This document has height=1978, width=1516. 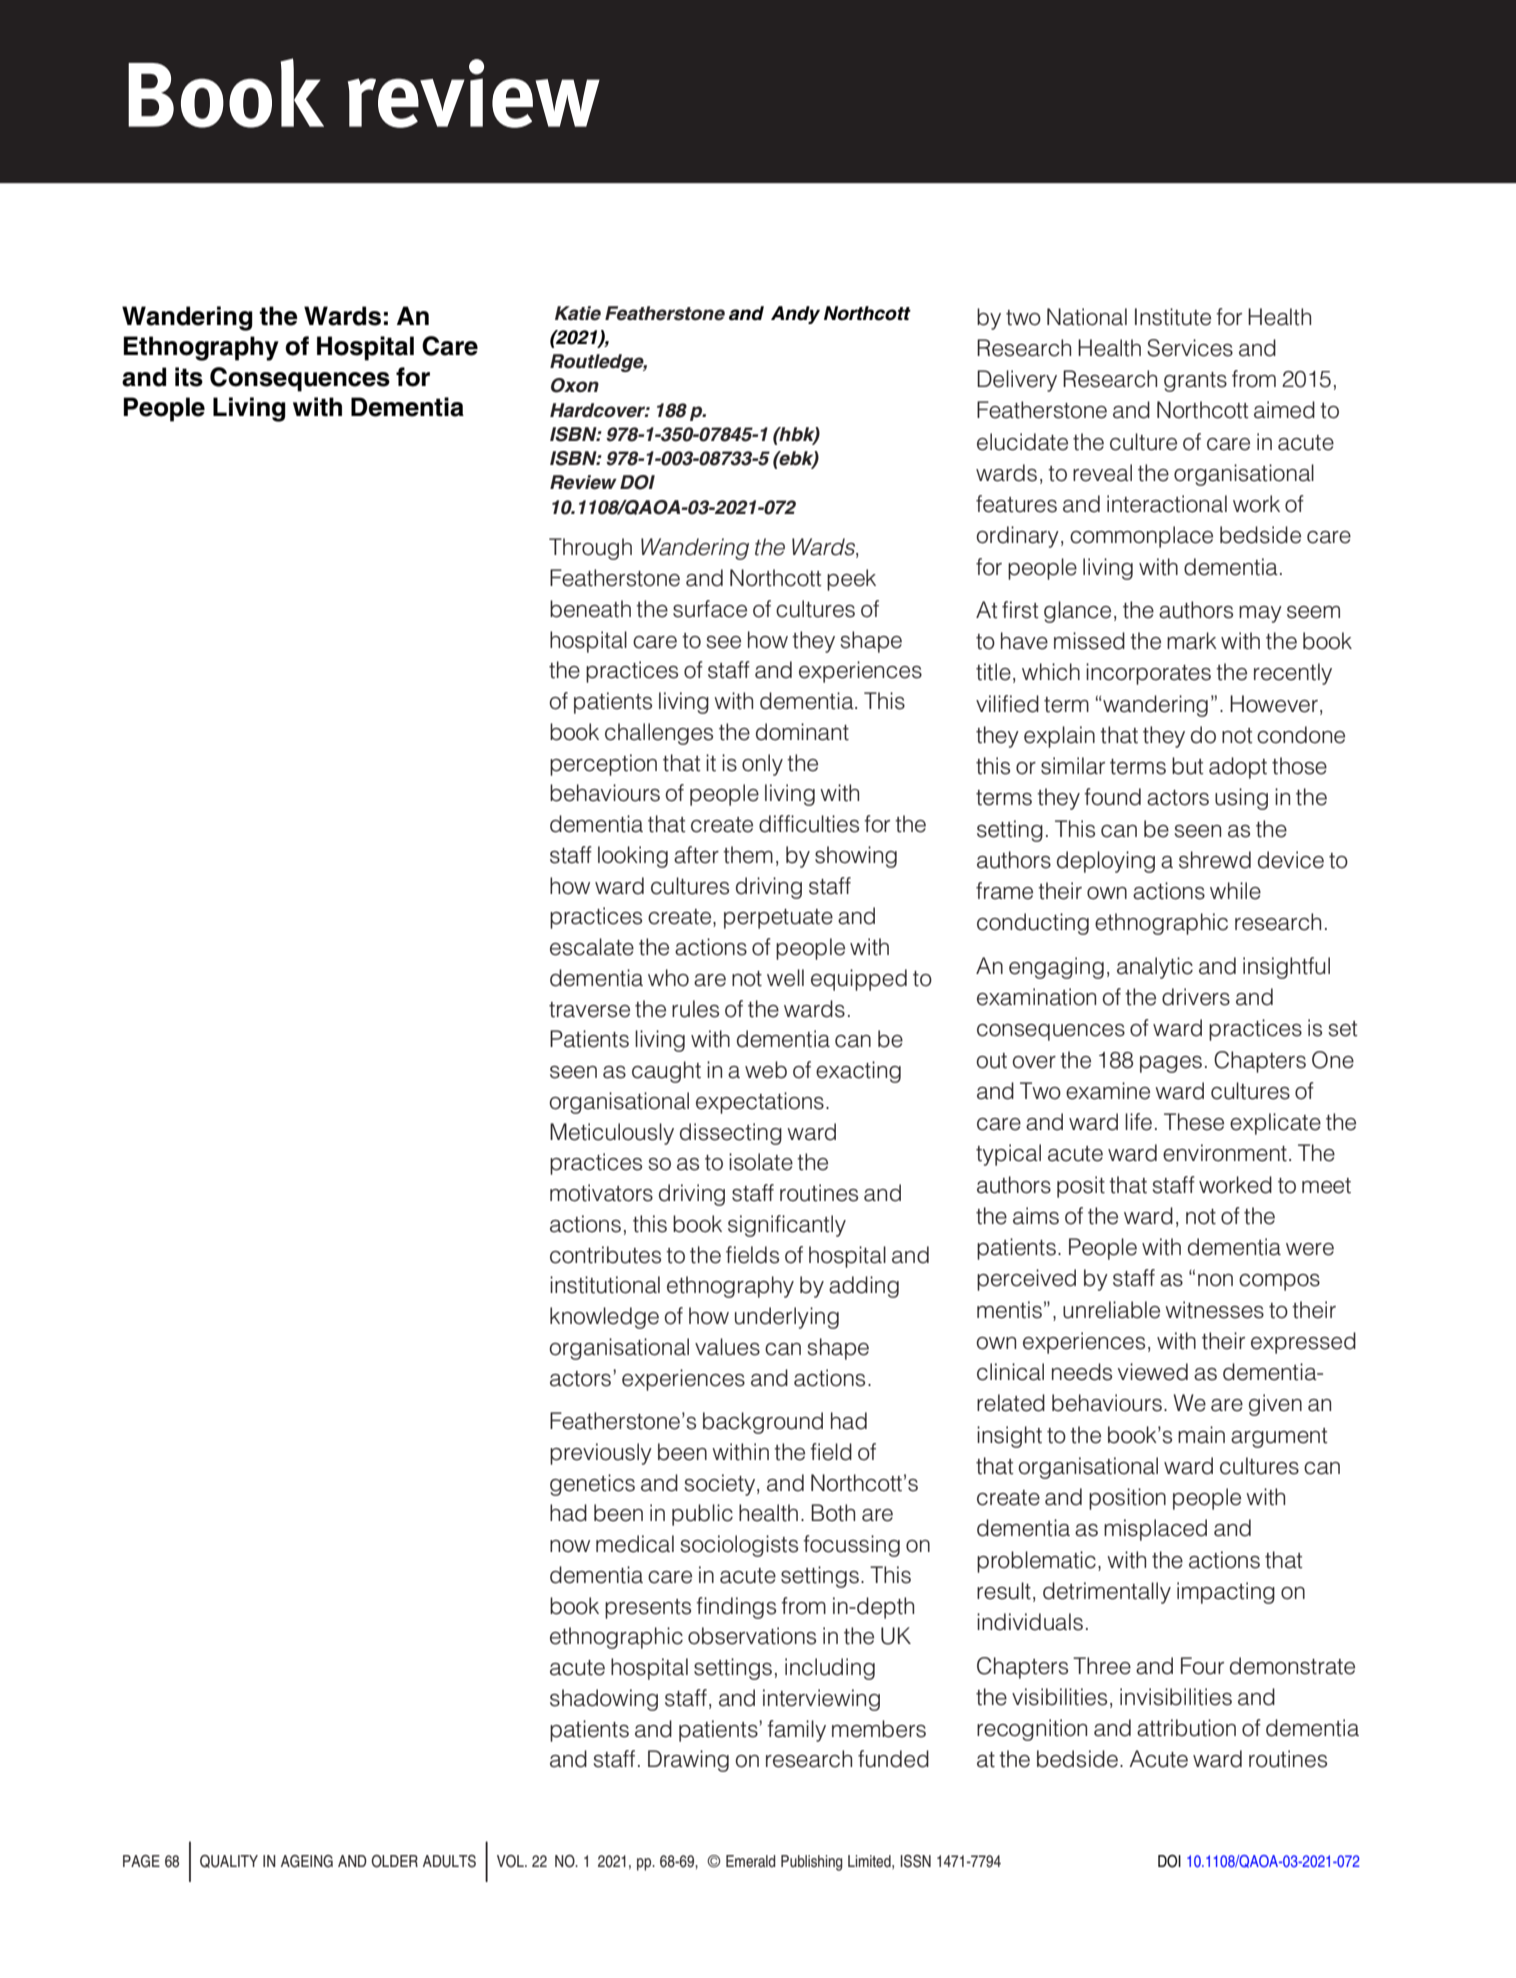 I want to click on AGEING, so click(x=307, y=1861).
